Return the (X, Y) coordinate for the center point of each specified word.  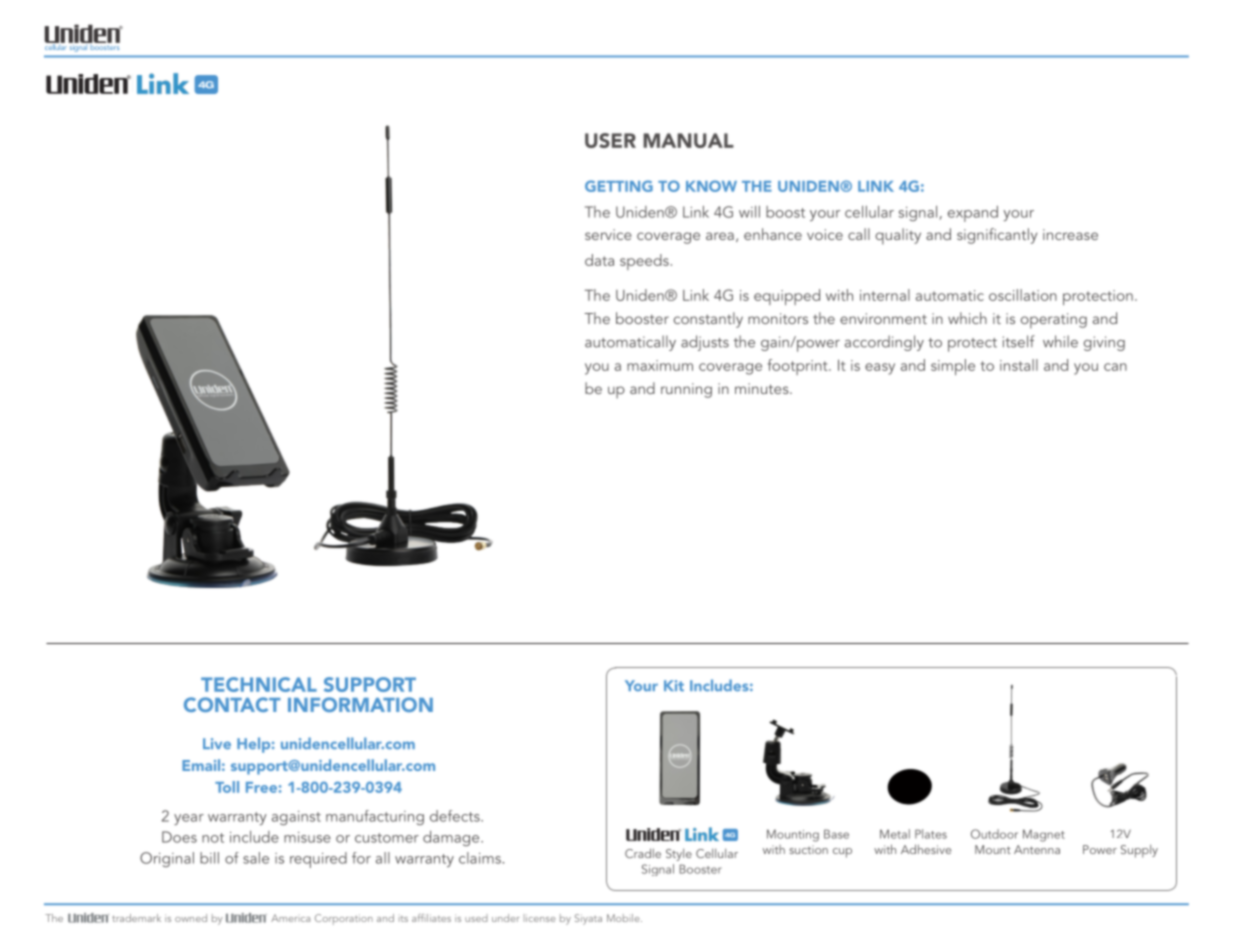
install (1019, 365)
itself (1019, 341)
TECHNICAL (259, 684)
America (290, 918)
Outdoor (994, 834)
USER (610, 140)
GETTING (619, 186)
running (686, 390)
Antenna (1037, 849)
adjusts (705, 343)
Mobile (624, 918)
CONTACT (232, 704)
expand (973, 214)
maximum (660, 365)
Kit (674, 685)
